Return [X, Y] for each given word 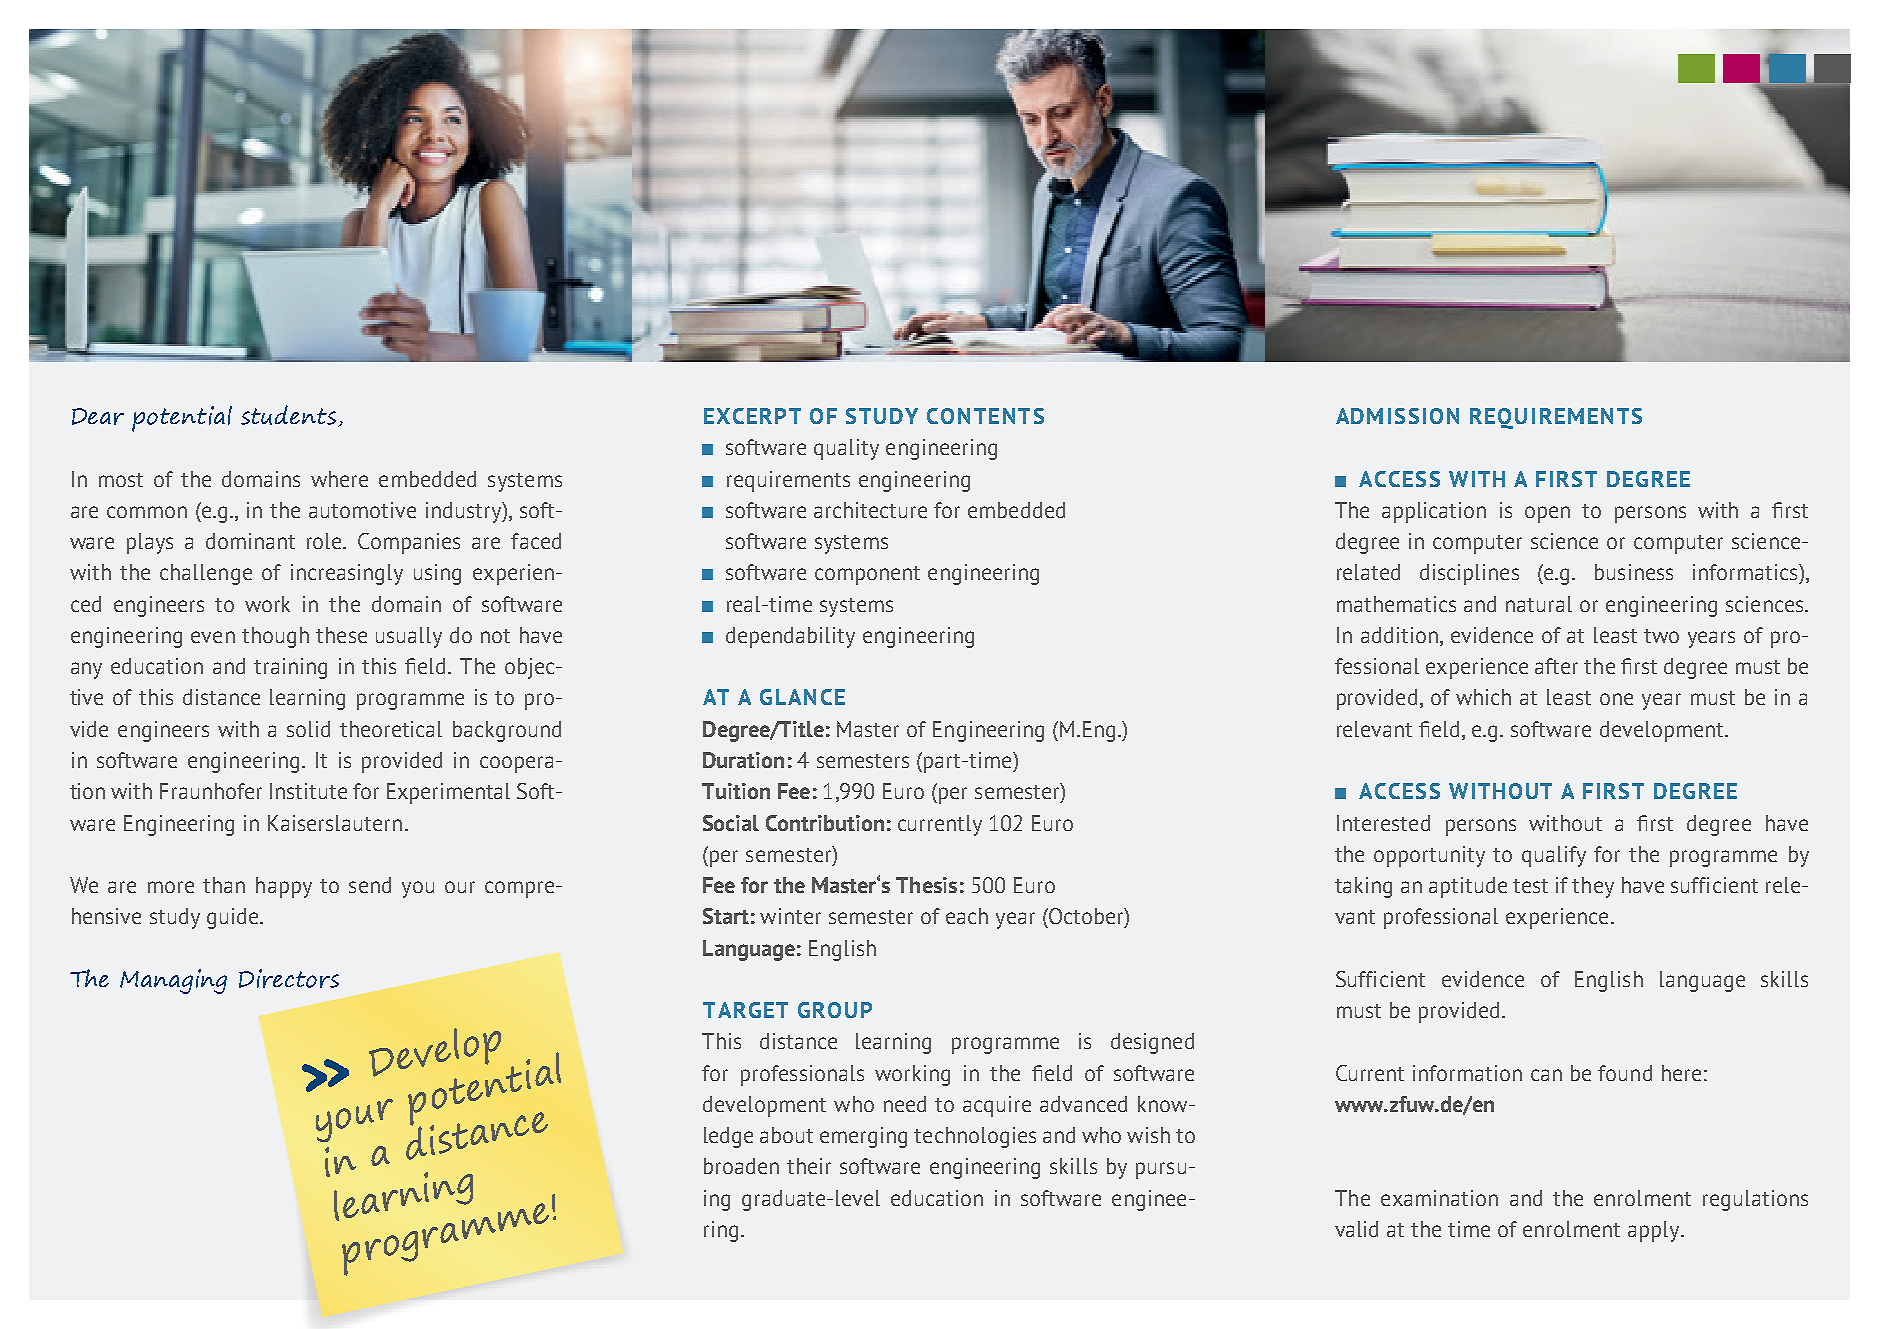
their [809, 1166]
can [1546, 1075]
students [288, 415]
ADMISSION [1397, 416]
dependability [790, 637]
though [275, 637]
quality [846, 449]
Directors [289, 978]
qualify [1554, 856]
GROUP [835, 1010]
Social [731, 823]
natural [1539, 604]
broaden [741, 1166]
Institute [308, 791]
